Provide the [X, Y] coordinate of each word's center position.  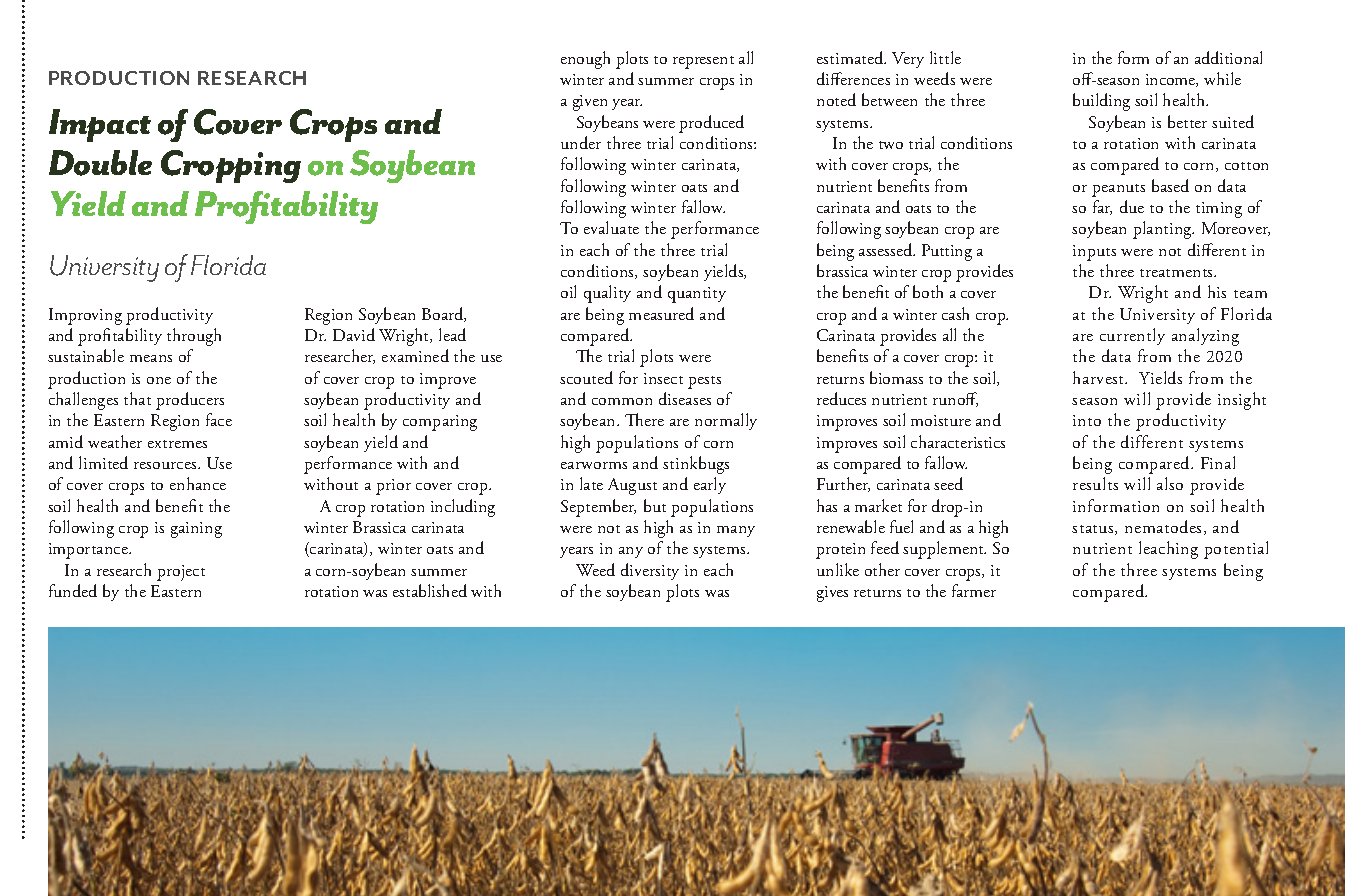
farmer [974, 590]
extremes [177, 444]
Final [1218, 462]
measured [661, 313]
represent [703, 62]
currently [1132, 336]
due [1132, 206]
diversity [650, 571]
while [1222, 78]
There [644, 419]
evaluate [611, 227]
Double [100, 163]
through [194, 337]
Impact [100, 125]
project [181, 573]
